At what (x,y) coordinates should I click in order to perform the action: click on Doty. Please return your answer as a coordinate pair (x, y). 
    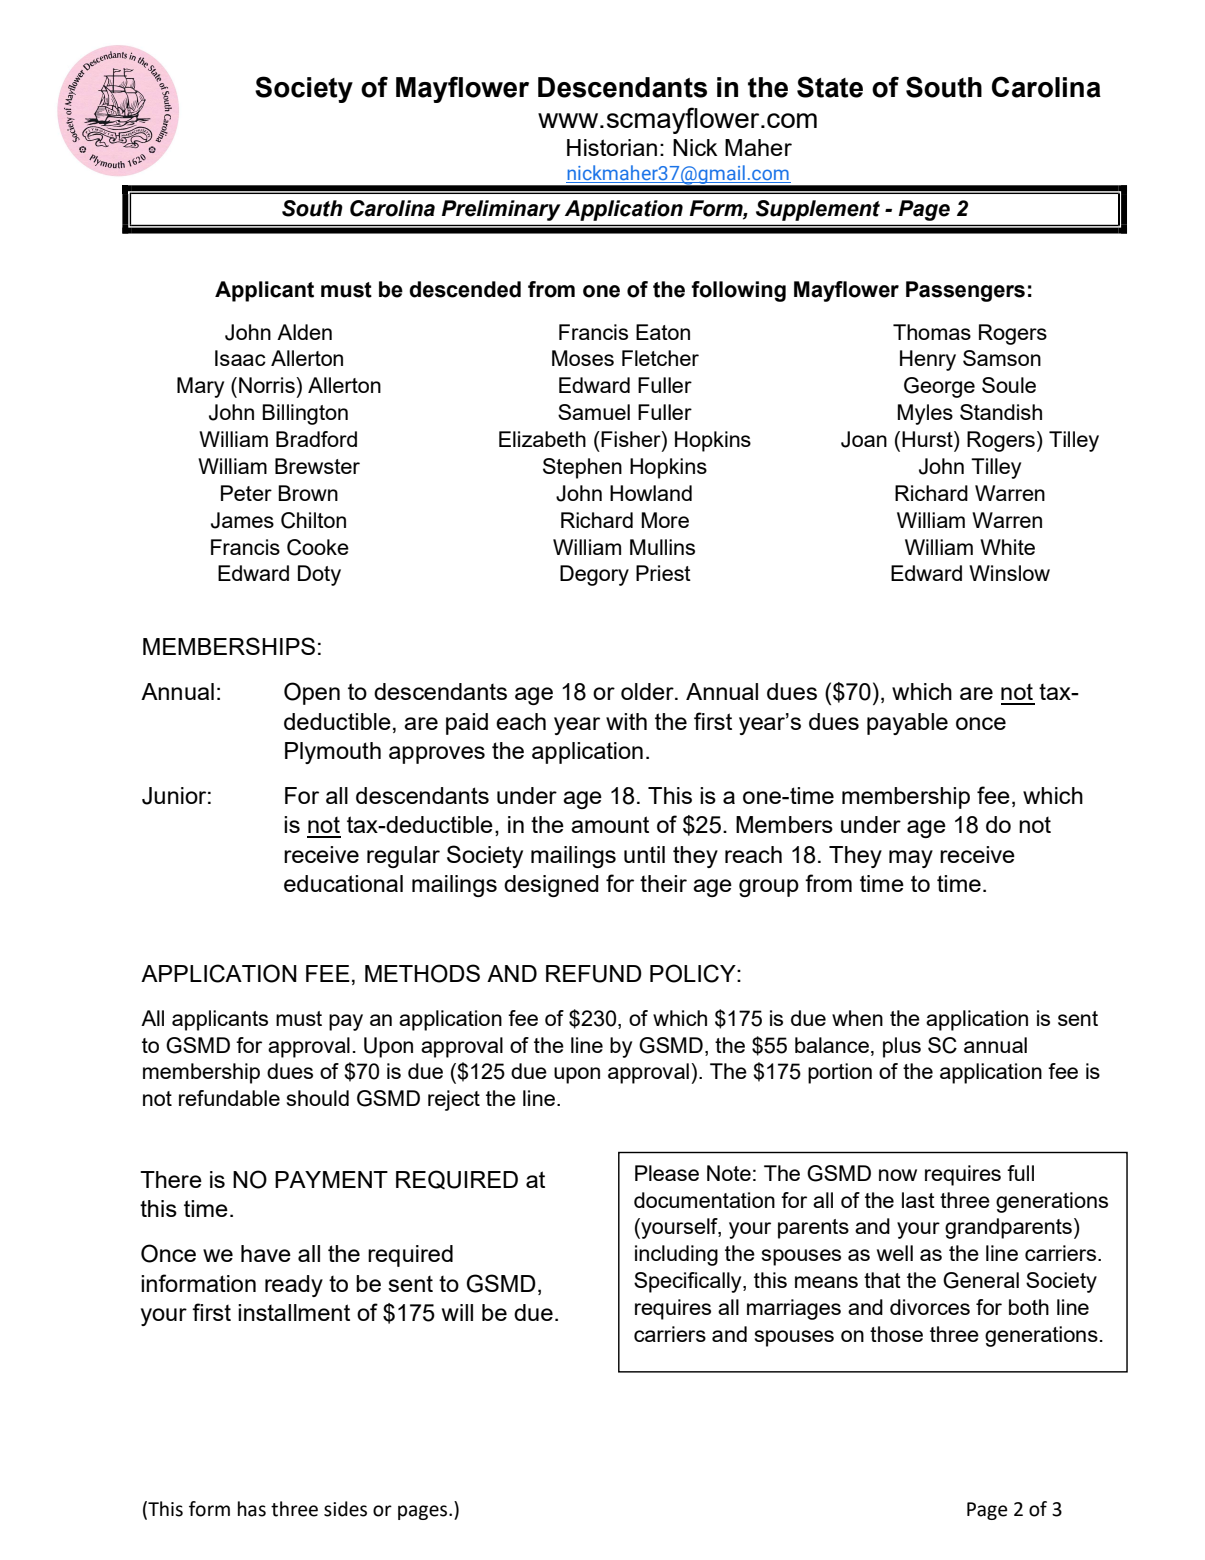
    Looking at the image, I should click on (319, 575).
